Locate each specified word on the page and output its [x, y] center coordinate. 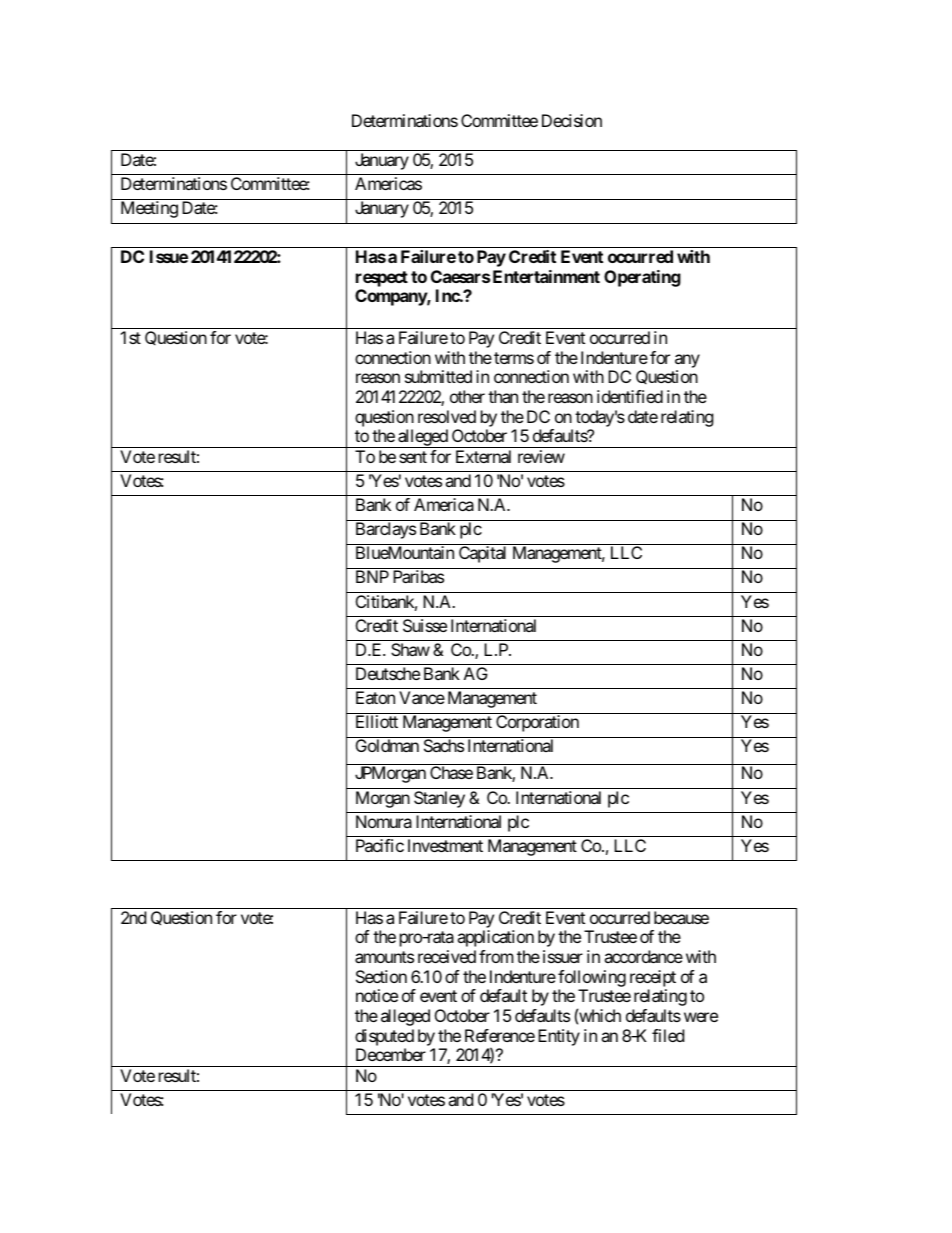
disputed [384, 1037]
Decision [572, 120]
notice [377, 995]
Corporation [537, 723]
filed [668, 1035]
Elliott [377, 721]
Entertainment [546, 276]
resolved [447, 416]
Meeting [149, 209]
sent [413, 457]
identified [630, 396]
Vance [422, 697]
